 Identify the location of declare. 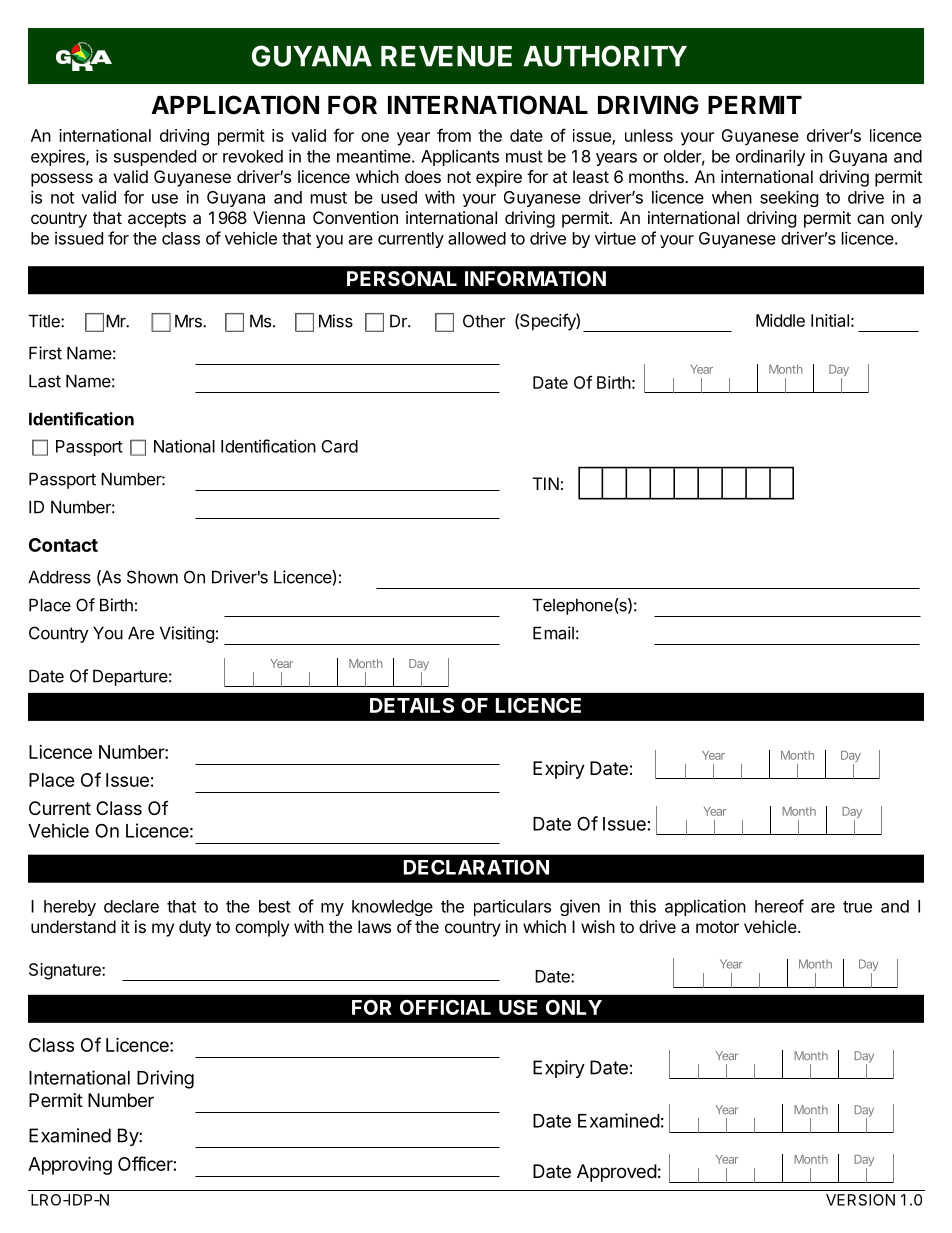
(131, 906).
